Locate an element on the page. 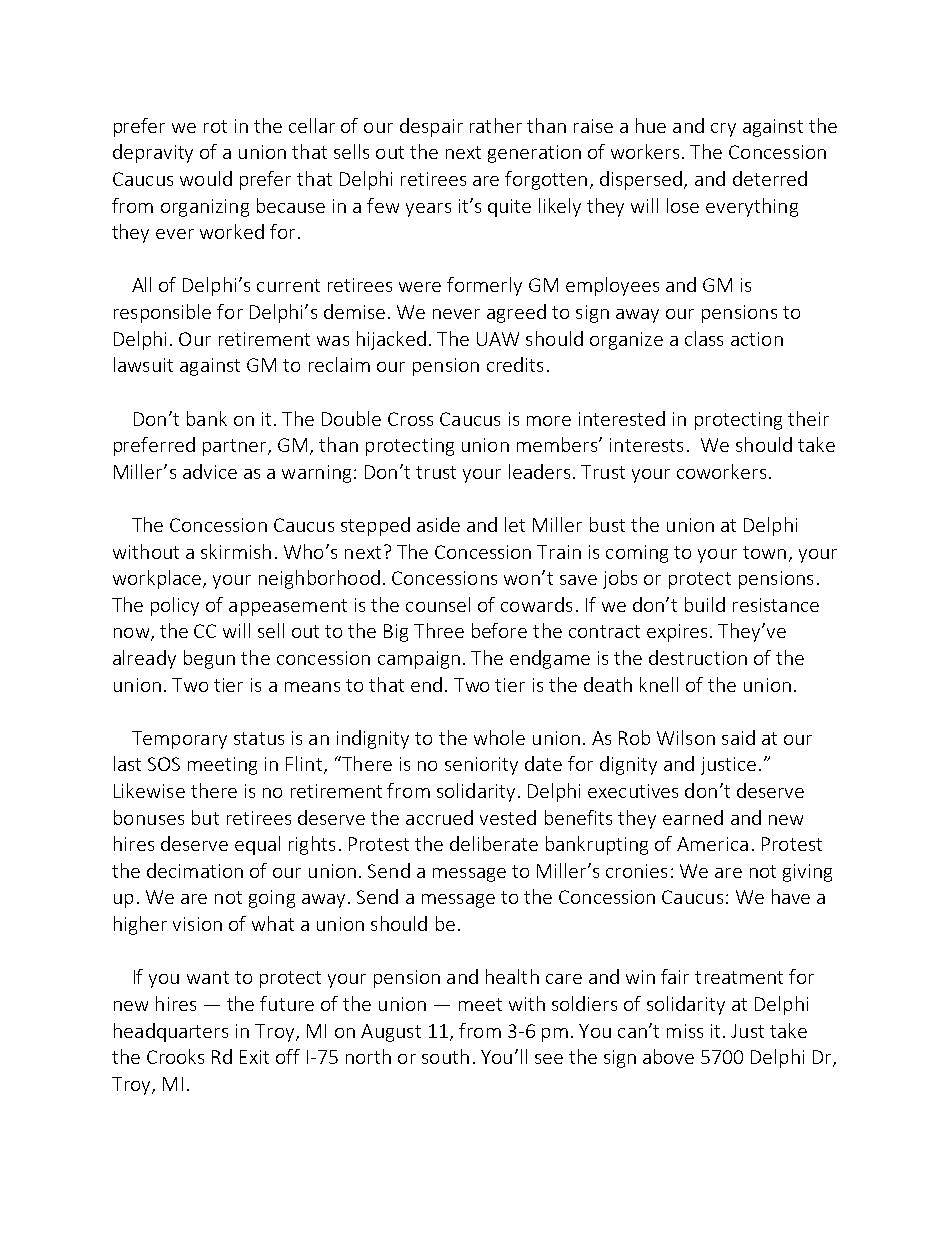 This document has height=1233, width=952. advice is located at coordinates (210, 471).
